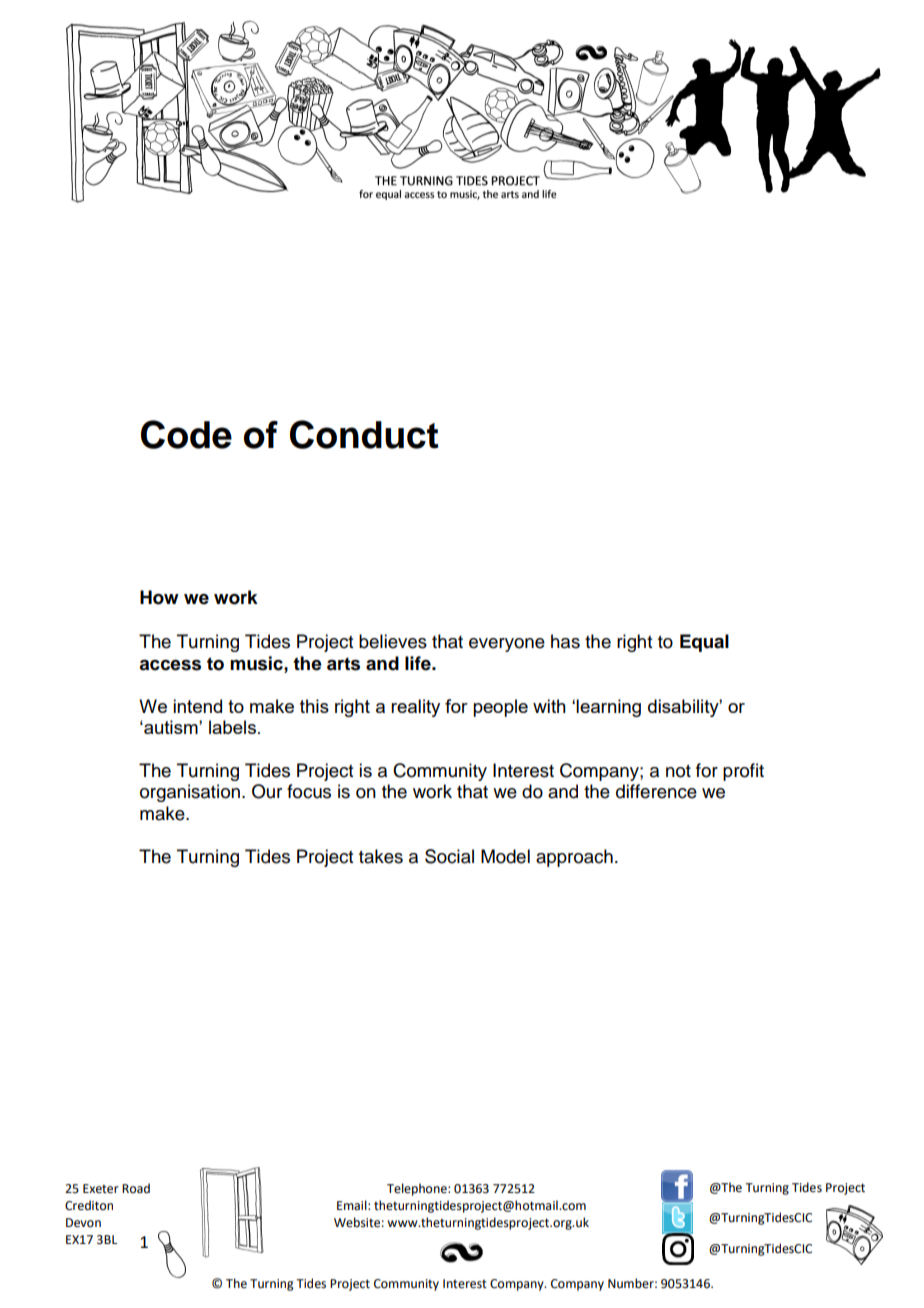 Image resolution: width=924 pixels, height=1308 pixels. I want to click on Road, so click(136, 1188).
